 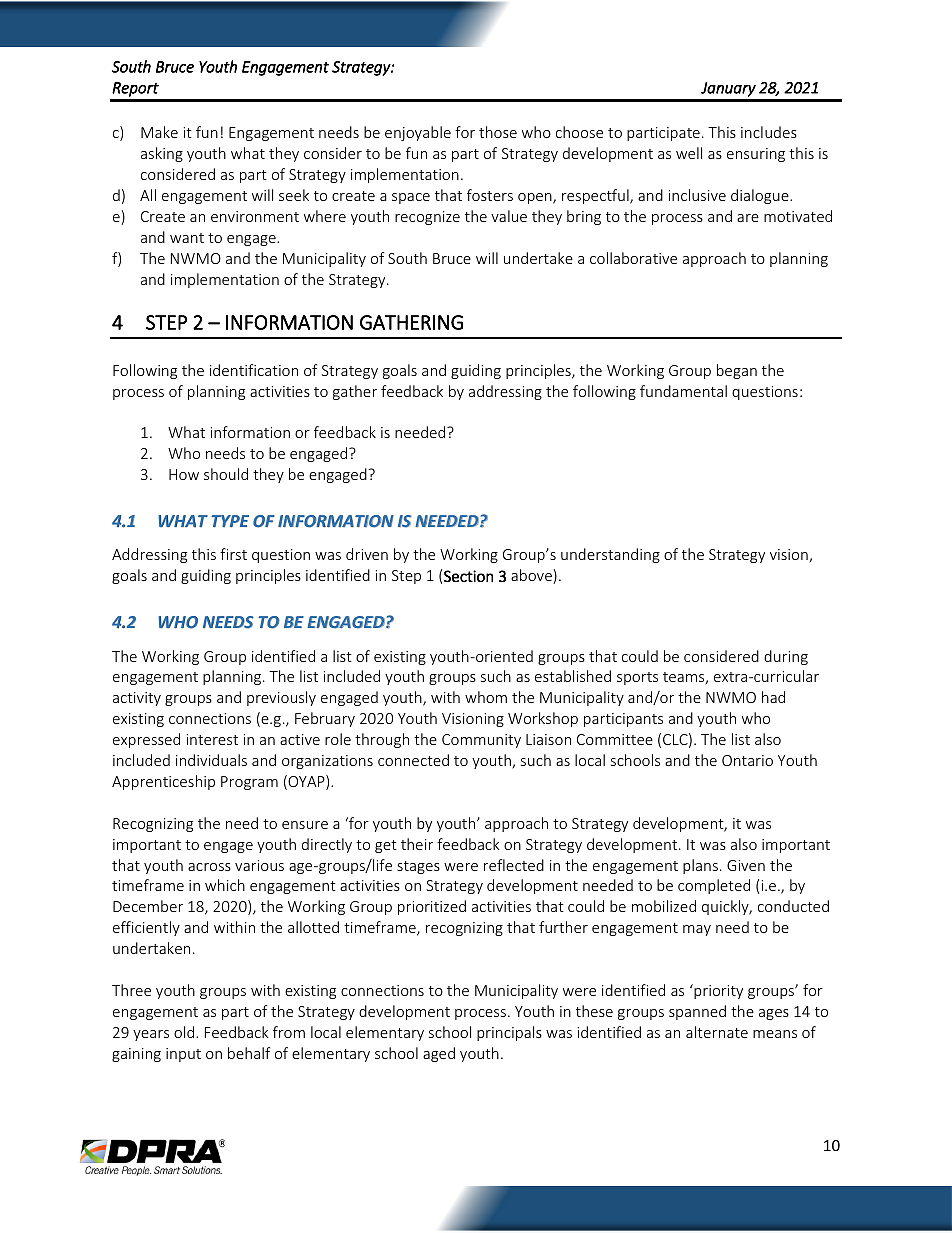 I want to click on Section, so click(x=468, y=576).
